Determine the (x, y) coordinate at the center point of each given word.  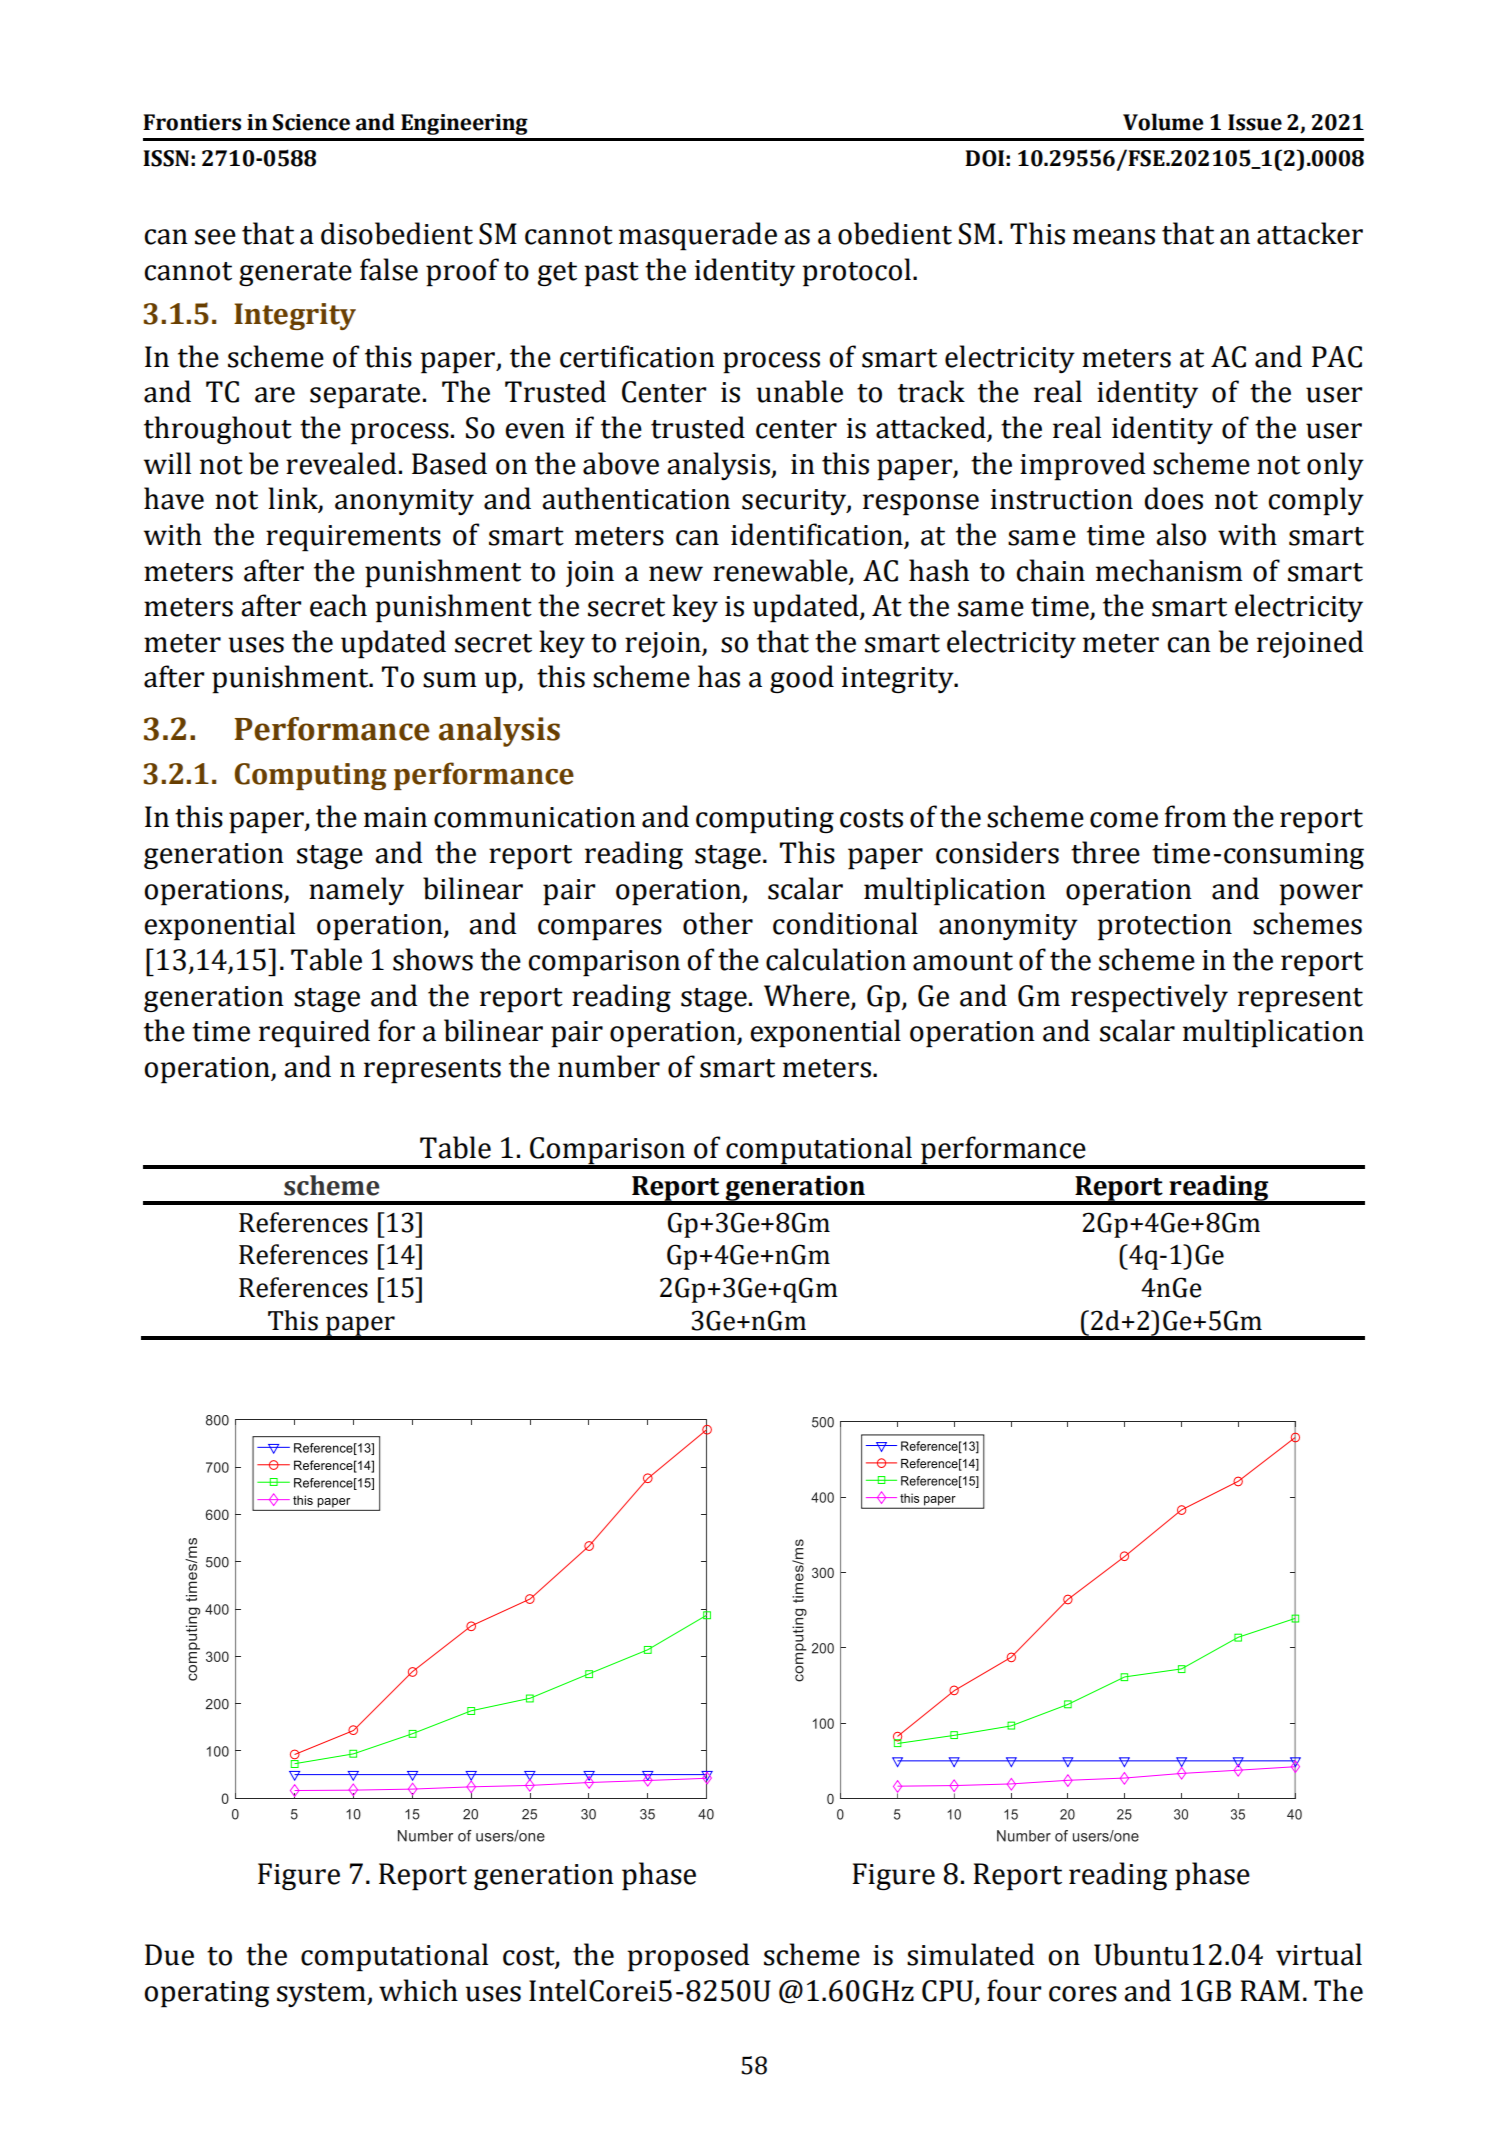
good (802, 679)
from (1196, 816)
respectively (1149, 998)
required (314, 1033)
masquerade (698, 236)
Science (311, 122)
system (322, 1995)
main (395, 817)
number (609, 1066)
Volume (1163, 122)
